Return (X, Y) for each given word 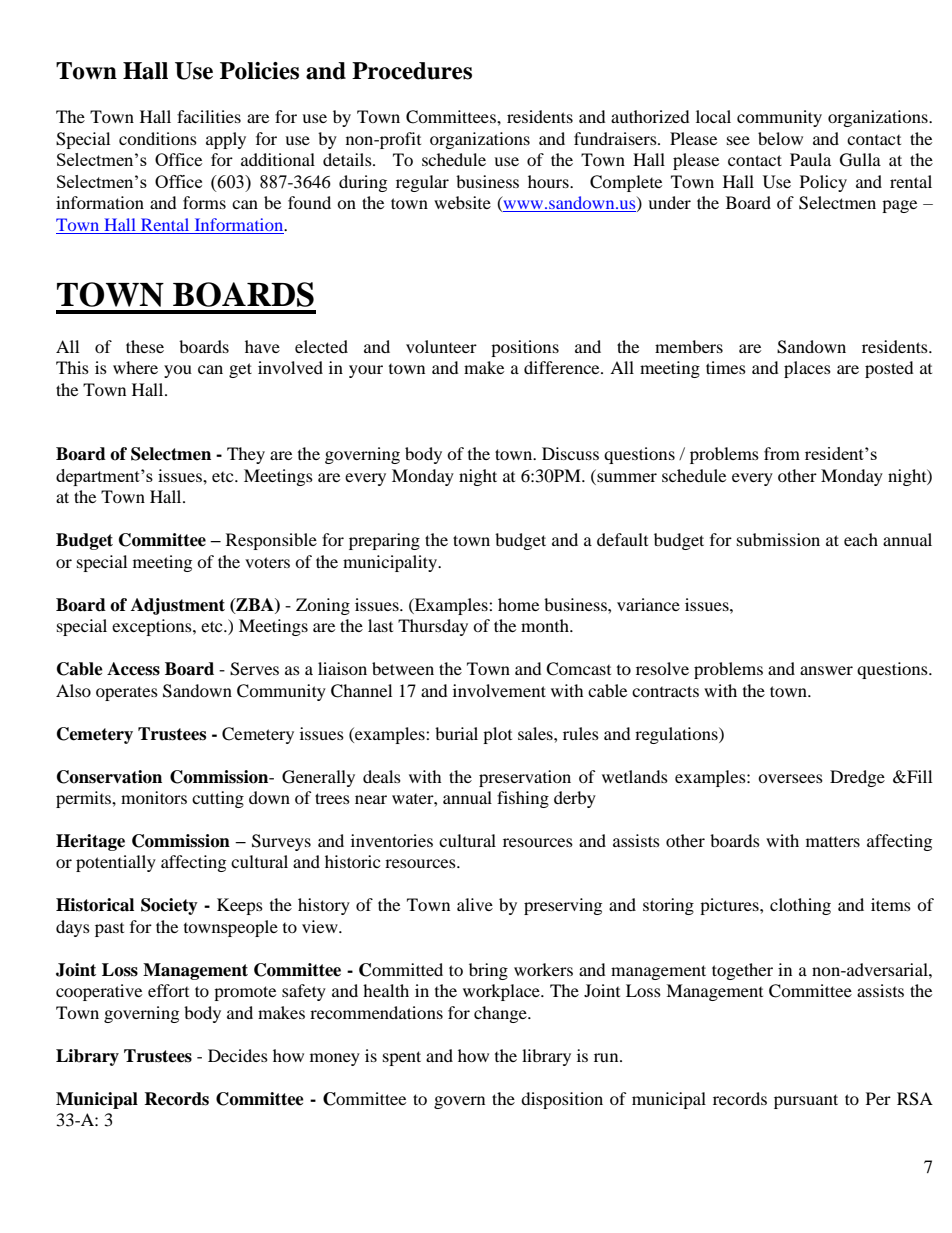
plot (497, 735)
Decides (238, 1055)
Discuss (570, 453)
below (780, 138)
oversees (790, 778)
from (782, 453)
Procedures (412, 71)
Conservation (109, 777)
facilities (209, 116)
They (246, 455)
